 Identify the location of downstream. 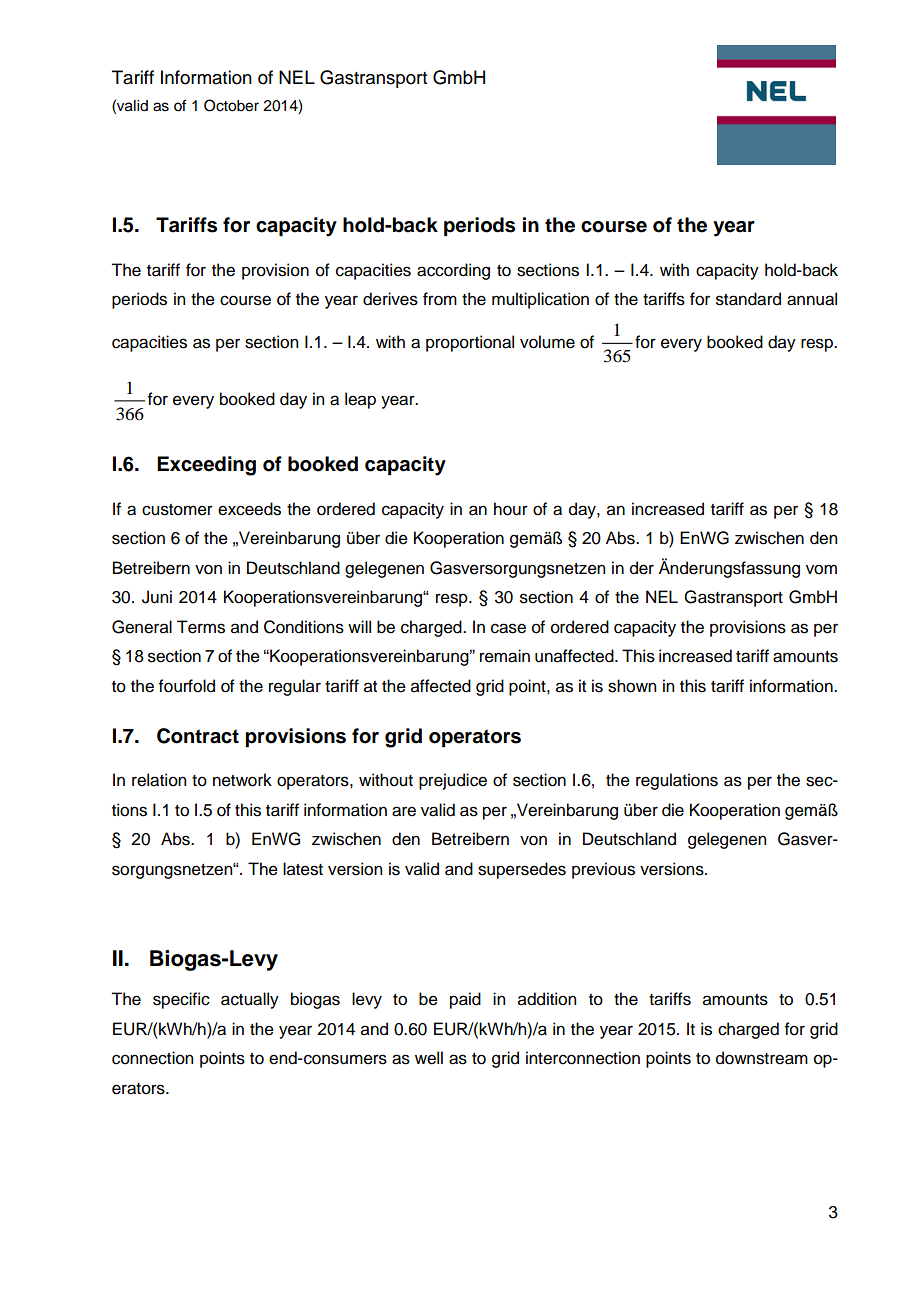
(762, 1058).
